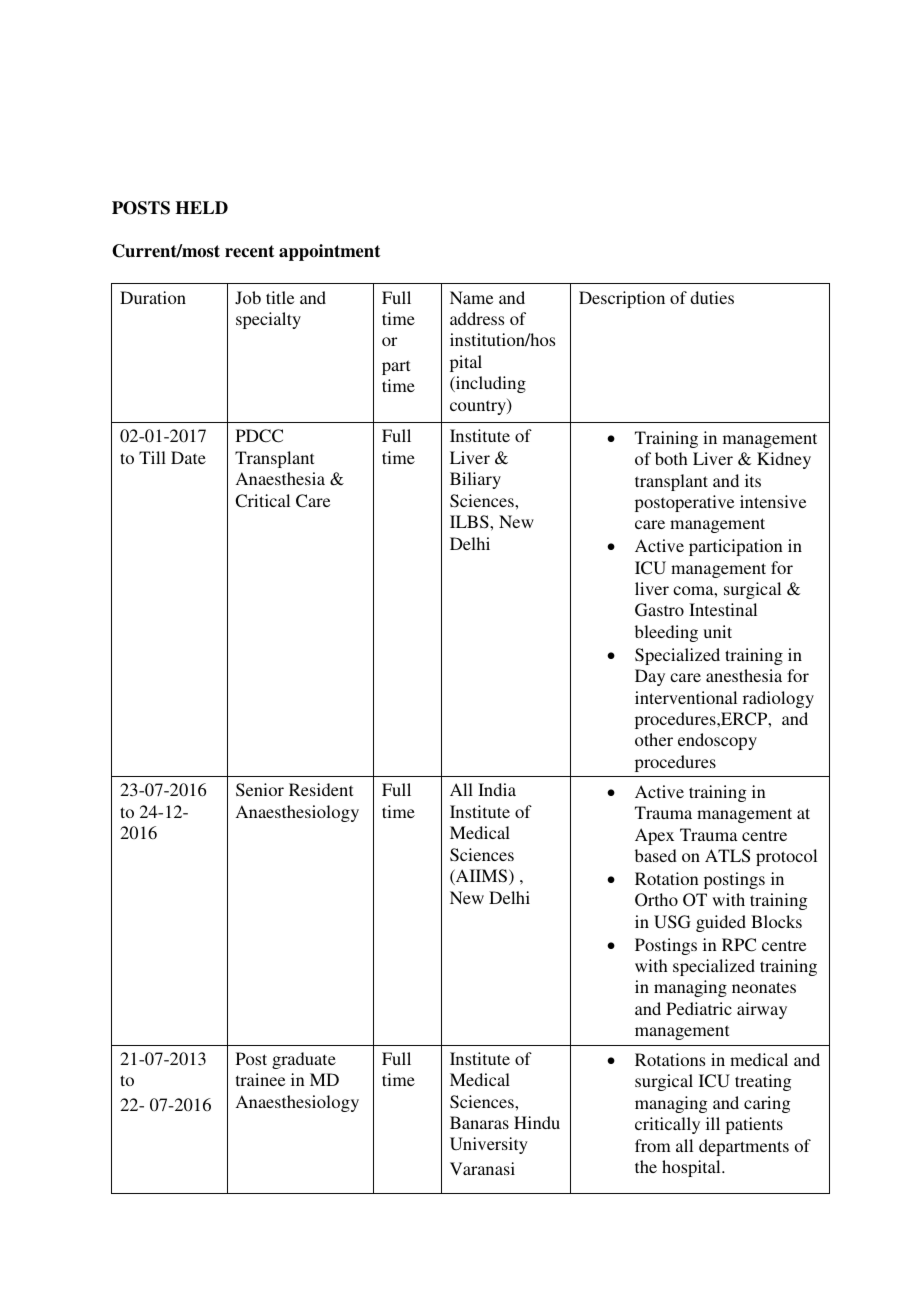  I want to click on guided, so click(721, 923).
